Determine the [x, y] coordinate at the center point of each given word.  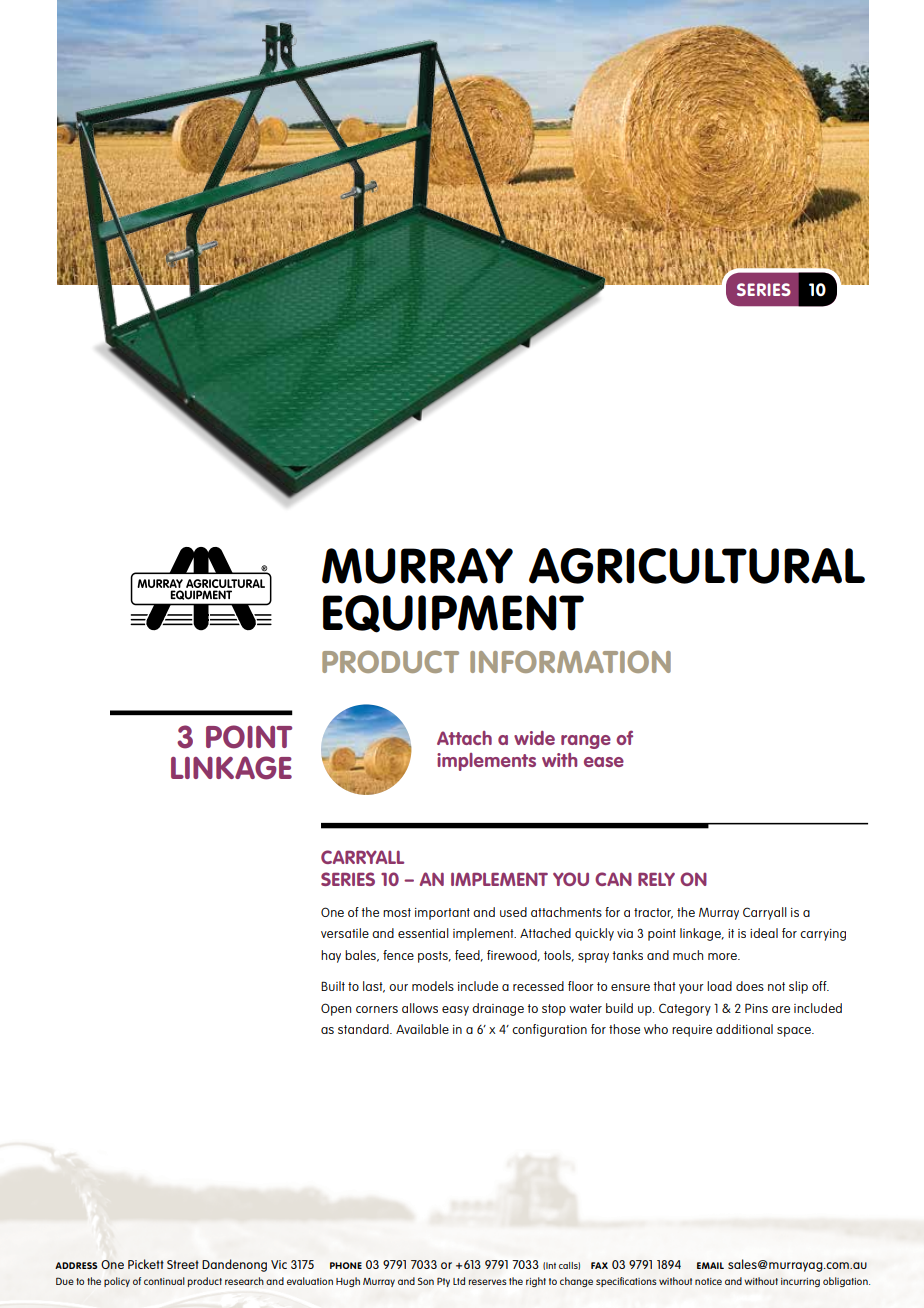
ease [604, 762]
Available [422, 1029]
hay [331, 956]
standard [364, 1029]
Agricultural [697, 566]
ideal [764, 933]
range [586, 742]
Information [570, 661]
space [795, 1032]
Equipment [453, 614]
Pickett [146, 1264]
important [442, 914]
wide [534, 738]
